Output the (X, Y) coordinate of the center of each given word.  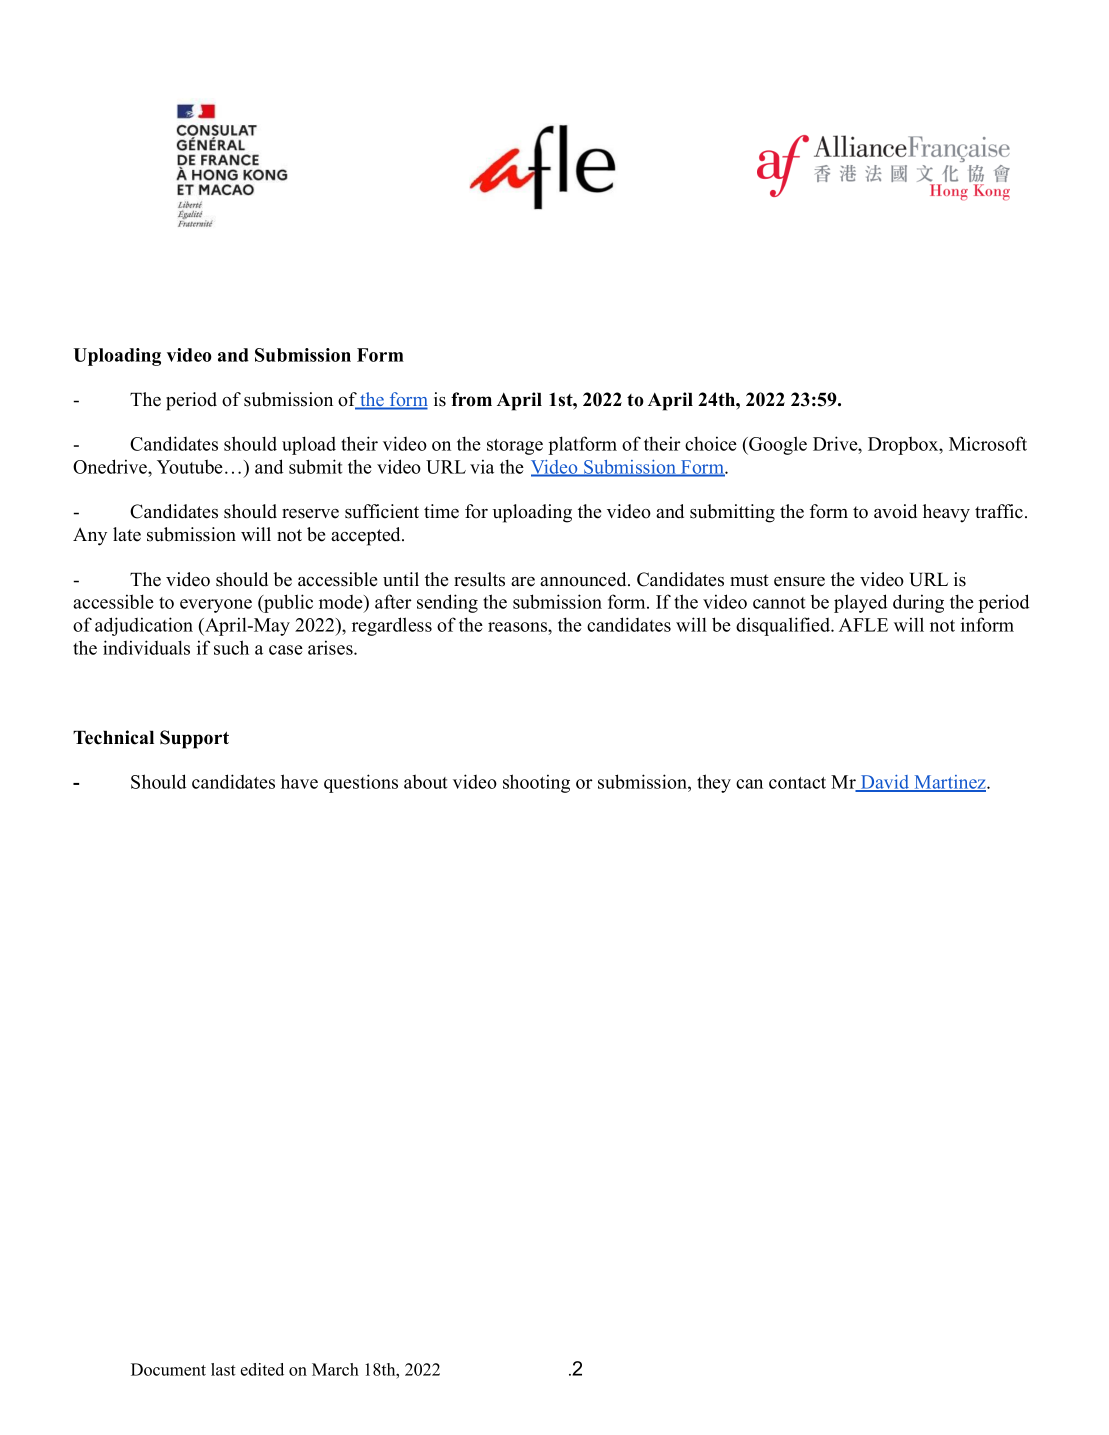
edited (262, 1369)
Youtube (190, 466)
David (885, 783)
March (335, 1369)
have (299, 781)
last (223, 1369)
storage (515, 447)
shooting (536, 783)
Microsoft (988, 443)
